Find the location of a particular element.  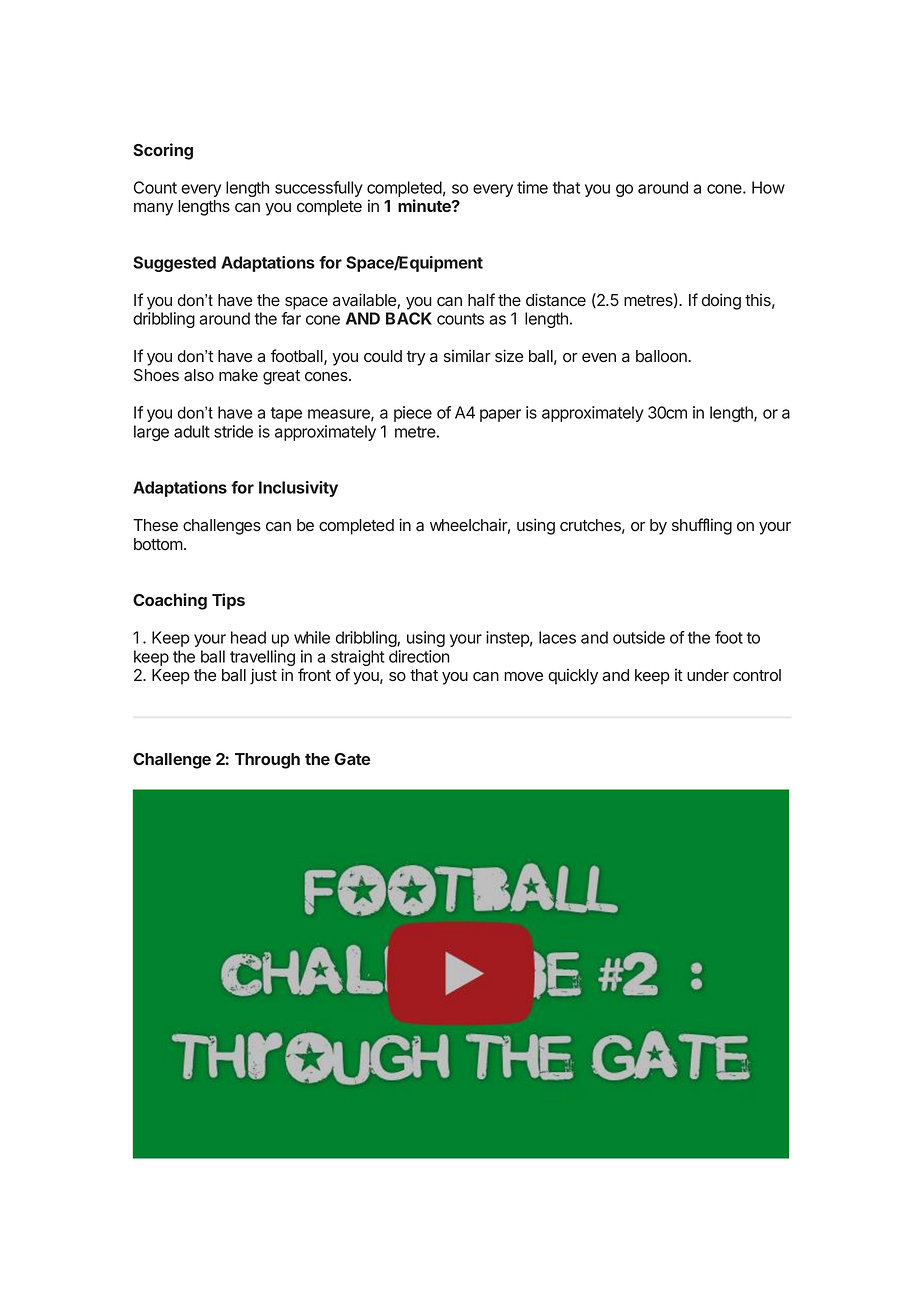

Gate is located at coordinates (352, 759).
